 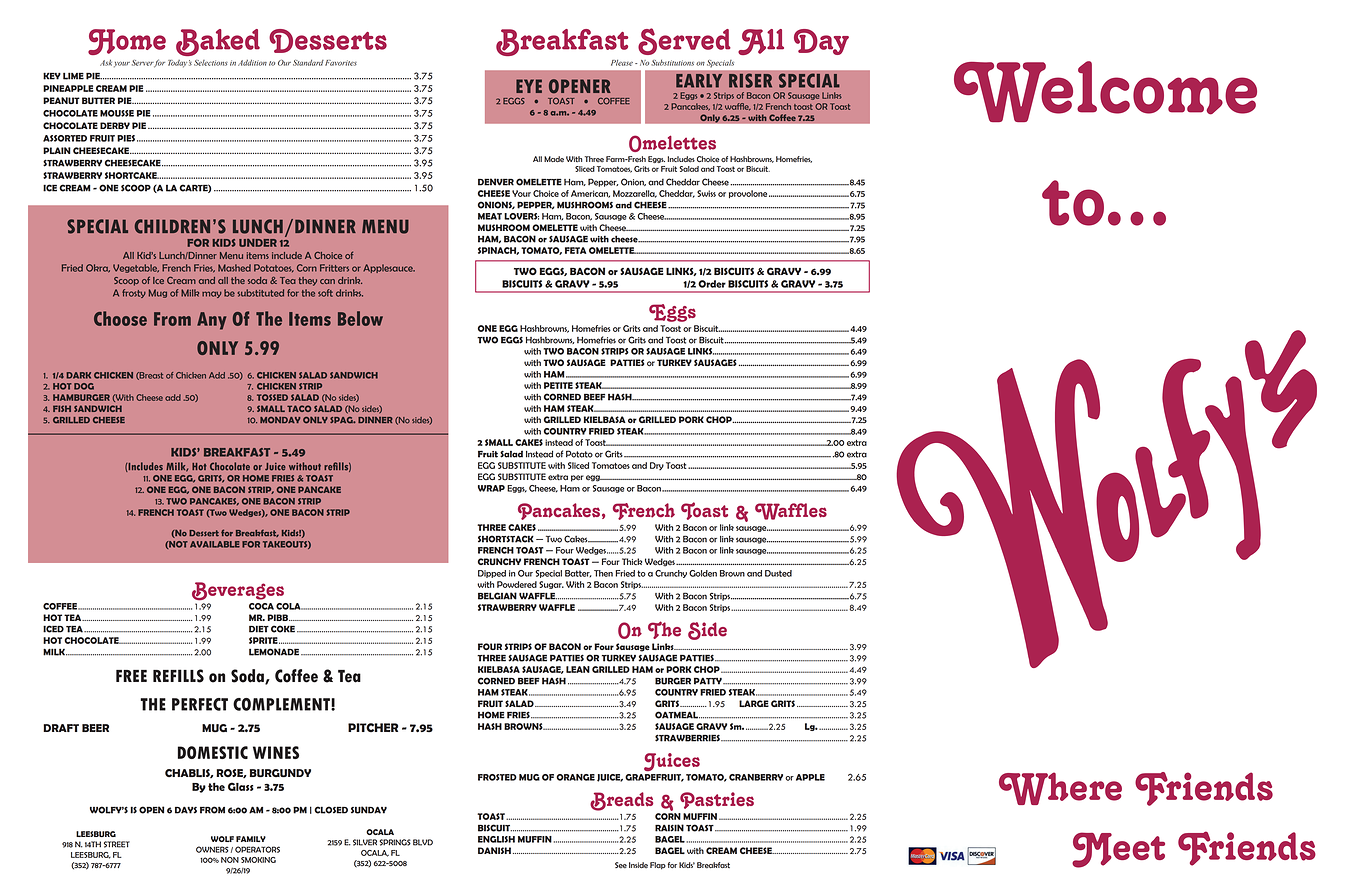 What do you see at coordinates (622, 63) in the screenshot?
I see `Please` at bounding box center [622, 63].
